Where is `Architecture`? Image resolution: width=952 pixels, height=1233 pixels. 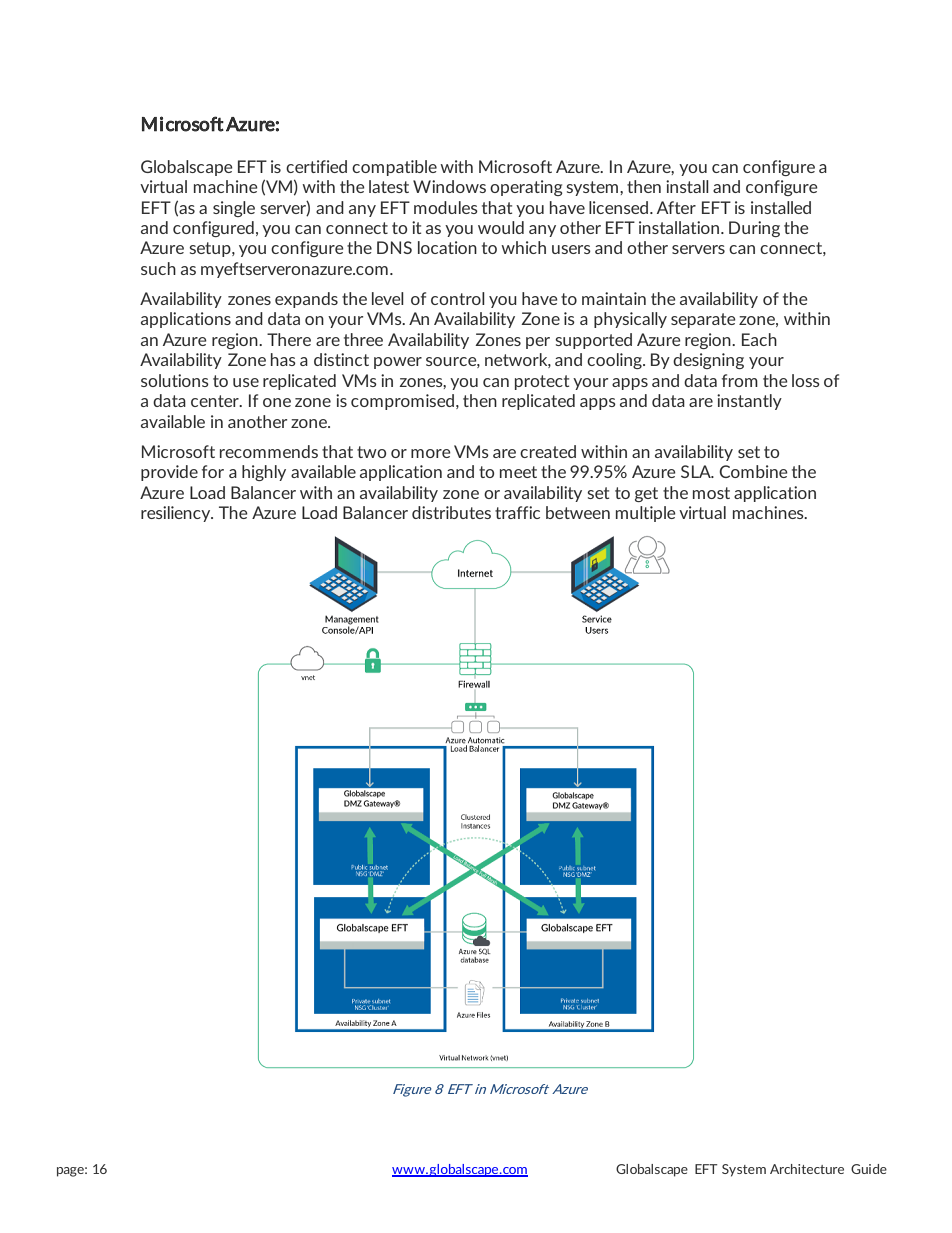 Architecture is located at coordinates (807, 1169).
